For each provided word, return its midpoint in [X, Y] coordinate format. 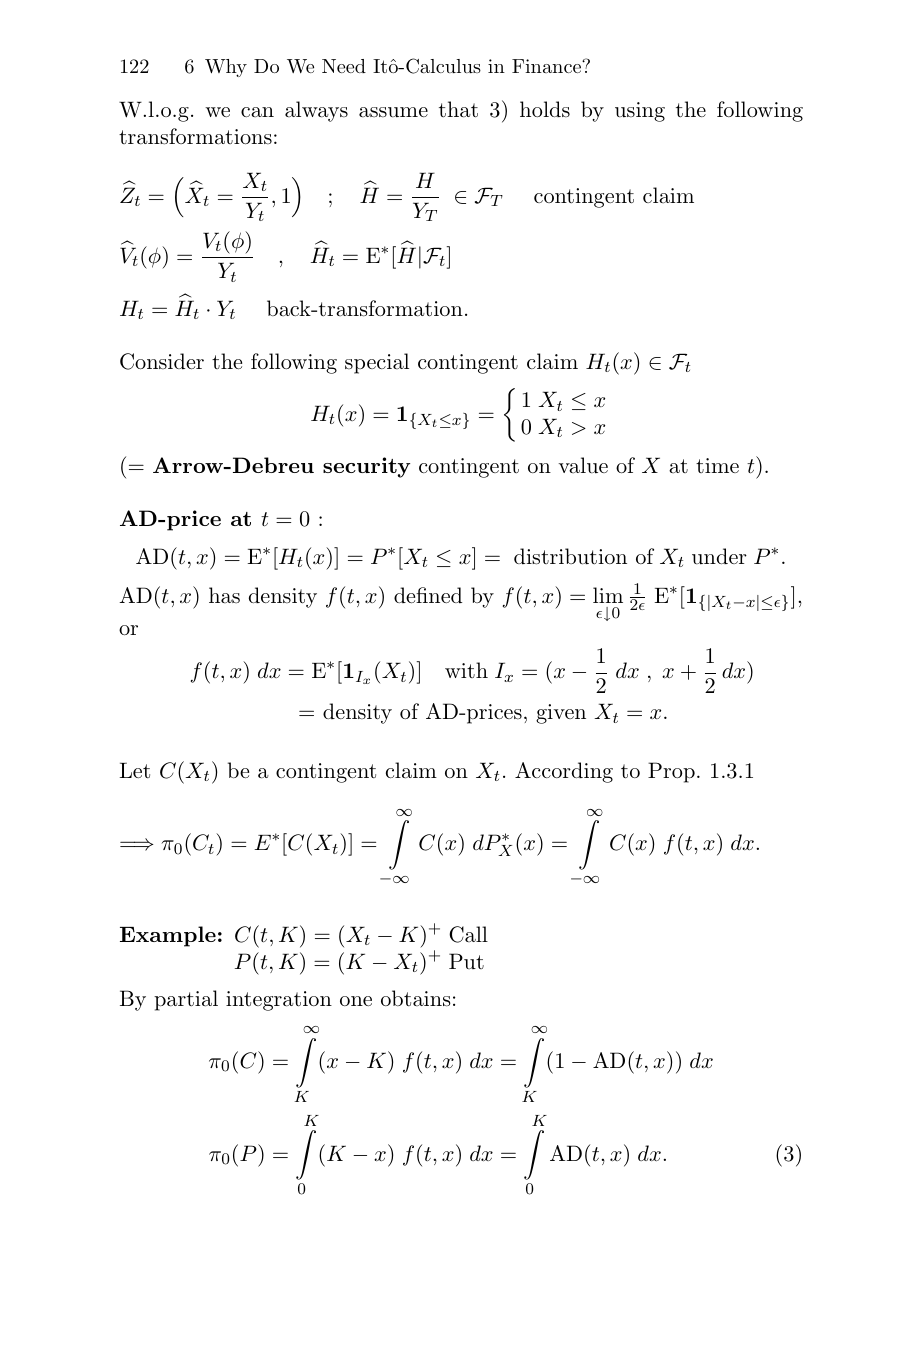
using [640, 112]
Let [135, 770]
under [719, 556]
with [466, 670]
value [583, 465]
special [377, 363]
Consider [162, 361]
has [224, 595]
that [458, 109]
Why [226, 68]
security [366, 467]
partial [186, 1000]
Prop [671, 772]
